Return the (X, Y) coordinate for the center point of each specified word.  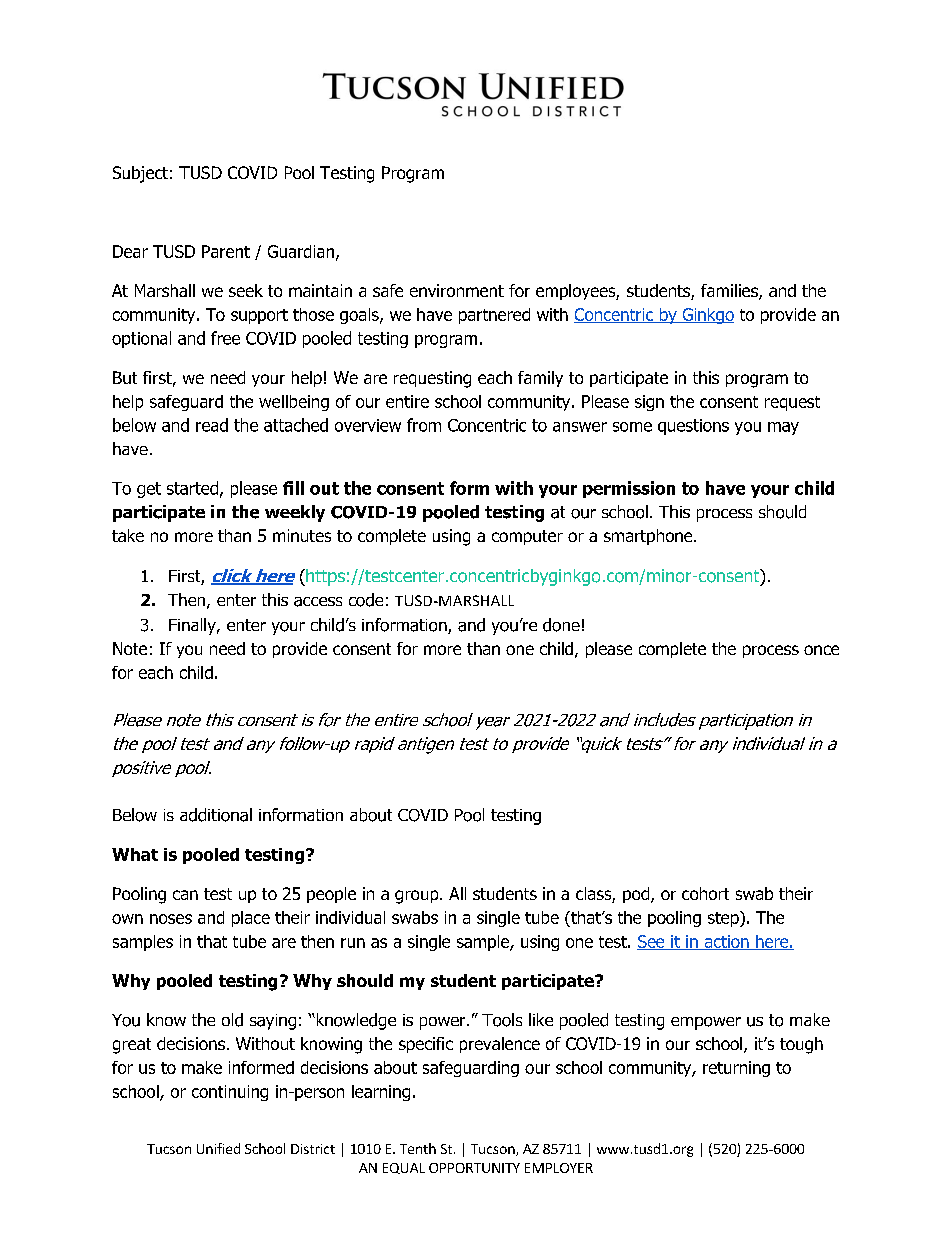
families (730, 292)
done (561, 625)
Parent (226, 251)
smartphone (649, 537)
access (318, 602)
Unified (218, 1148)
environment (457, 290)
